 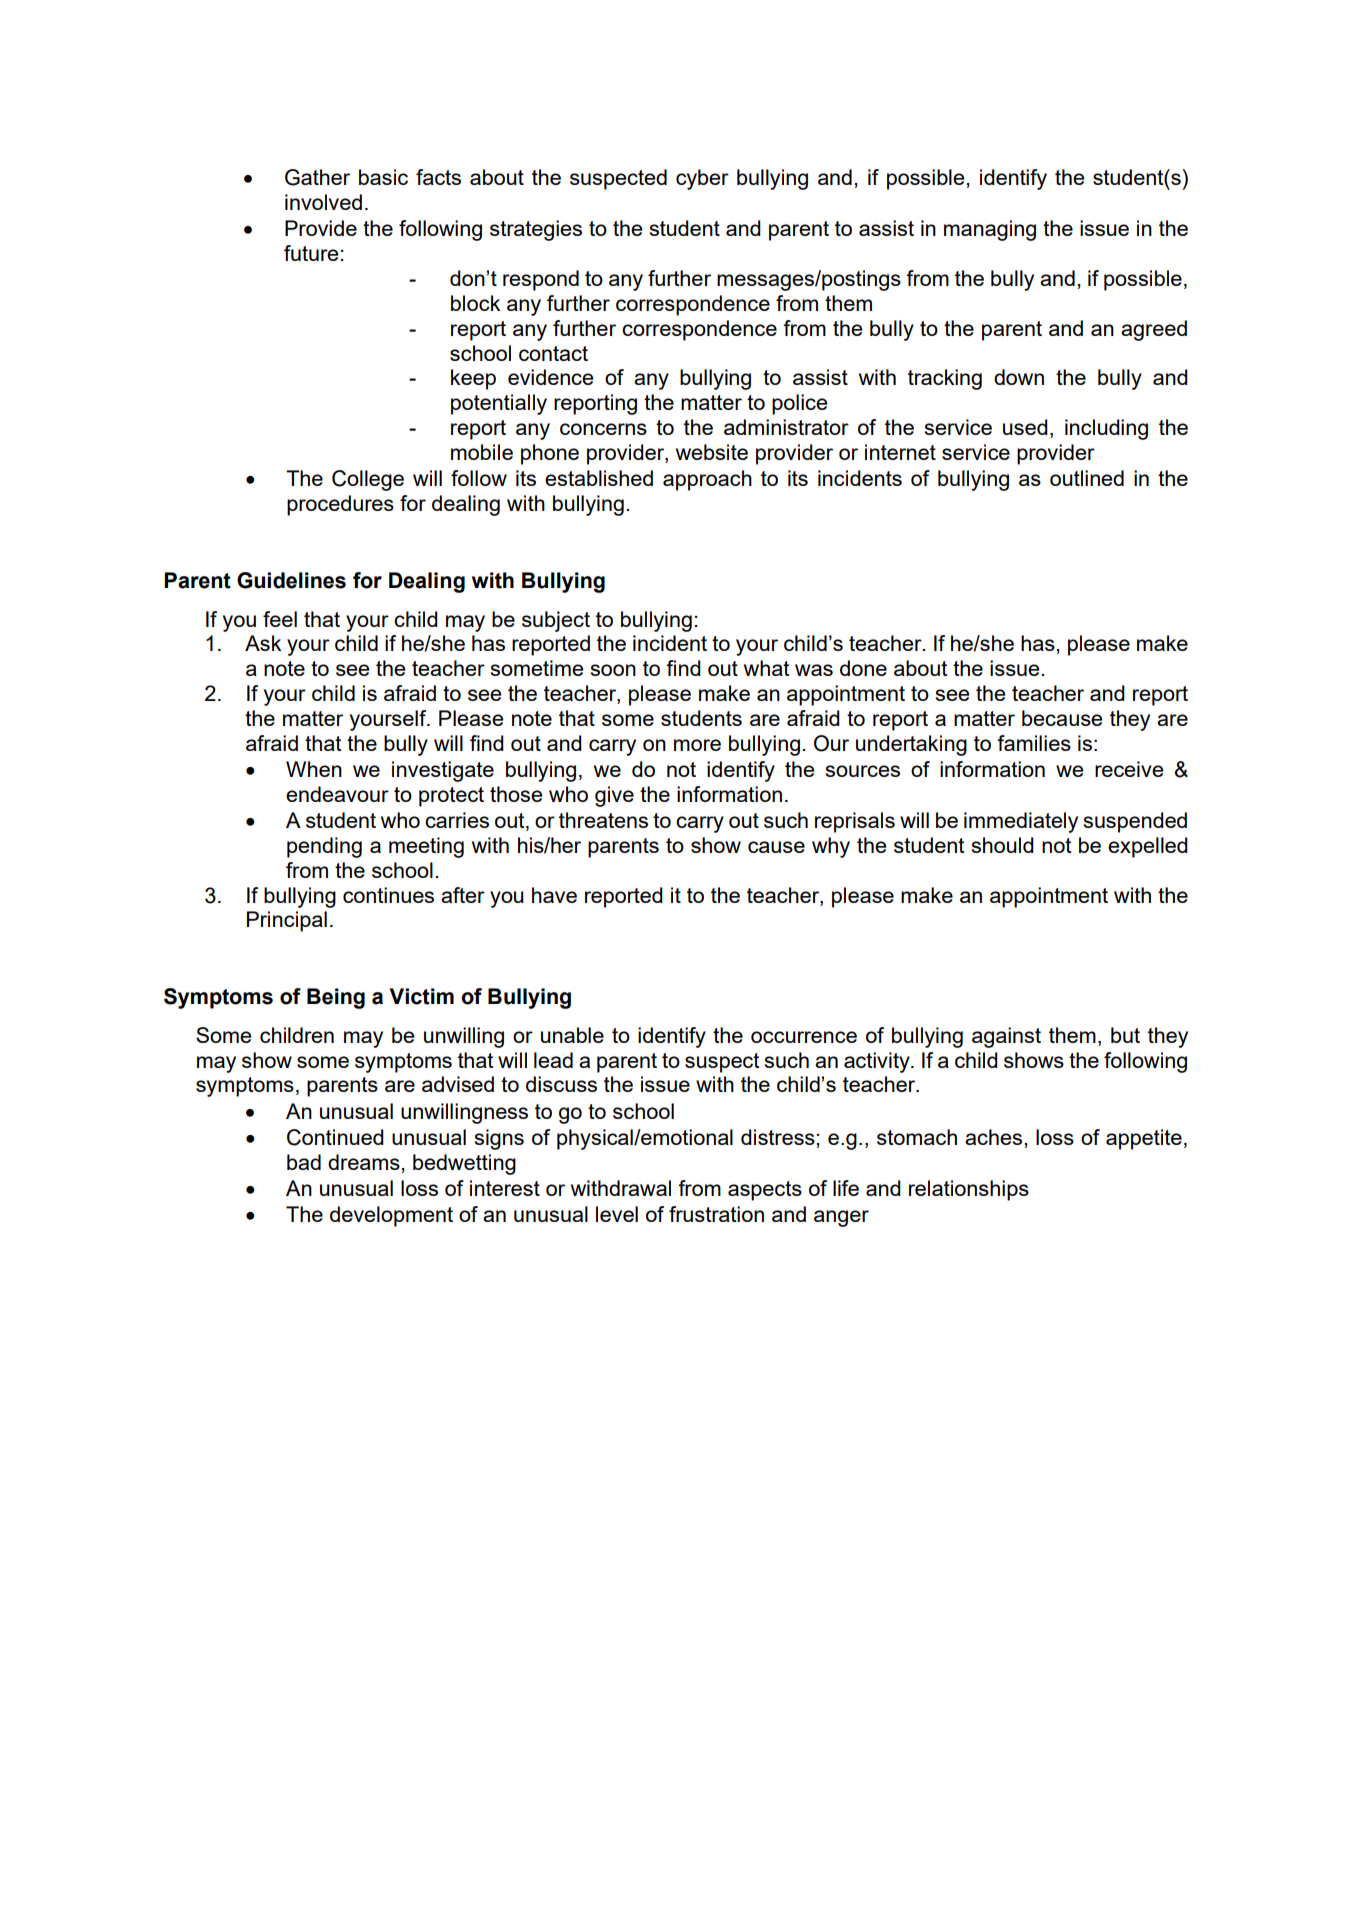 What do you see at coordinates (324, 847) in the page?
I see `pending` at bounding box center [324, 847].
